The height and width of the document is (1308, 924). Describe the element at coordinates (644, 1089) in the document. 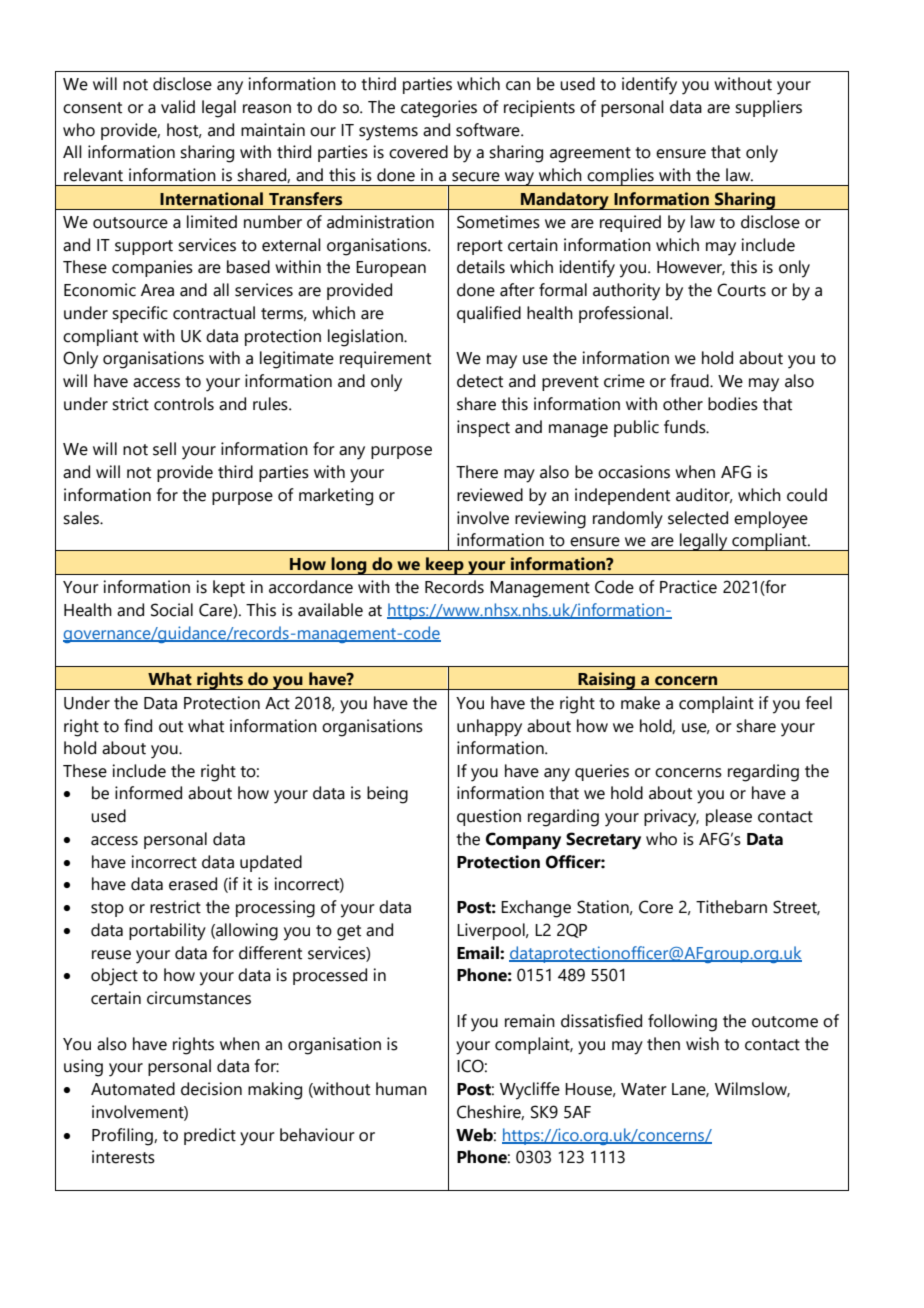

I see `Water` at that location.
